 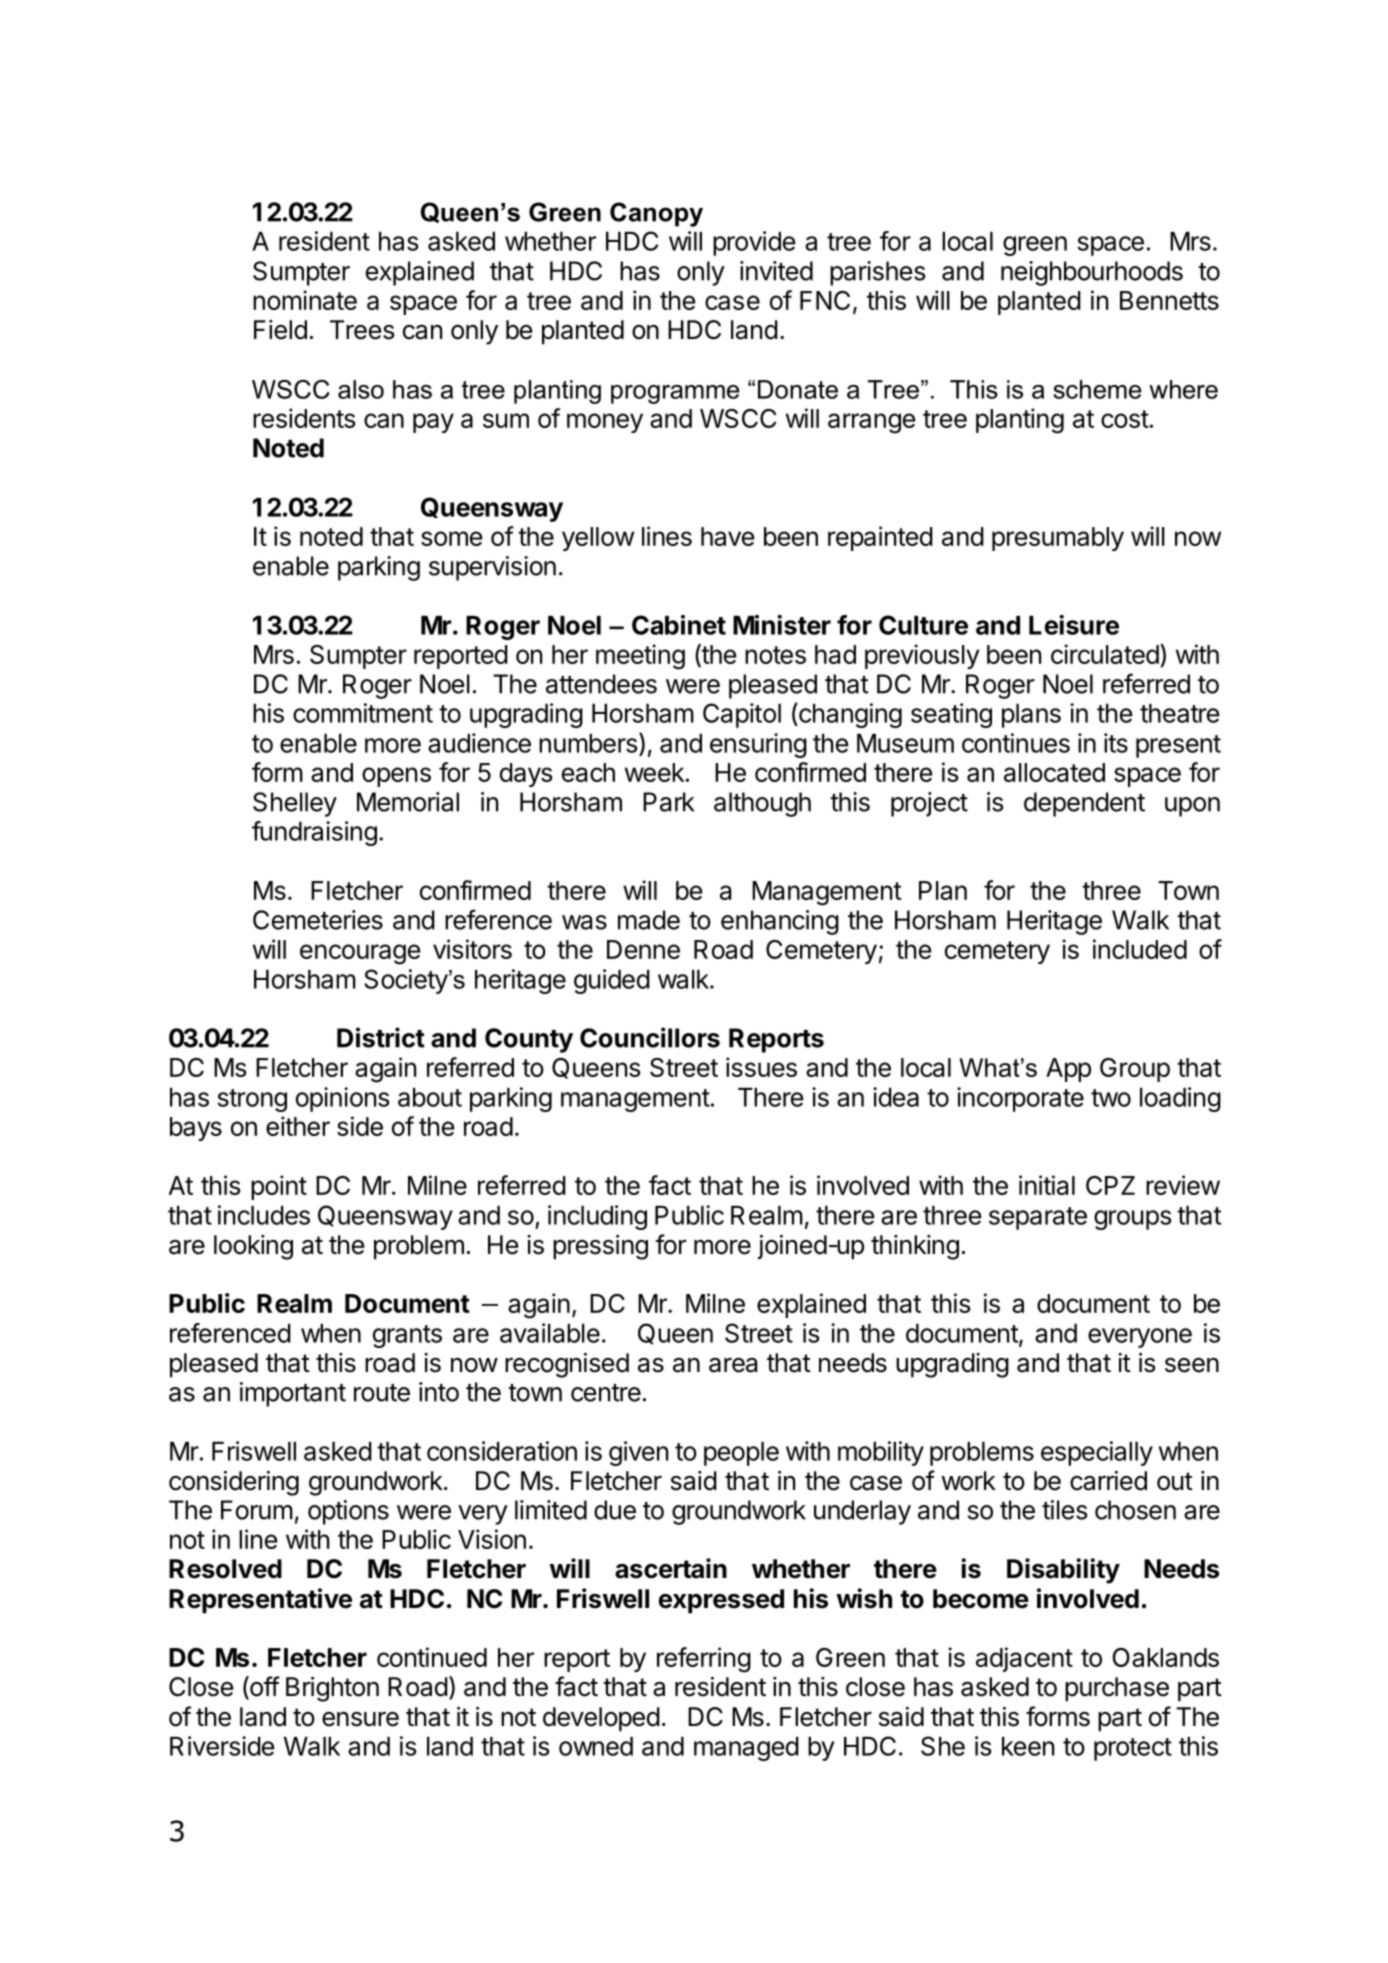 I want to click on meeting, so click(x=640, y=657).
